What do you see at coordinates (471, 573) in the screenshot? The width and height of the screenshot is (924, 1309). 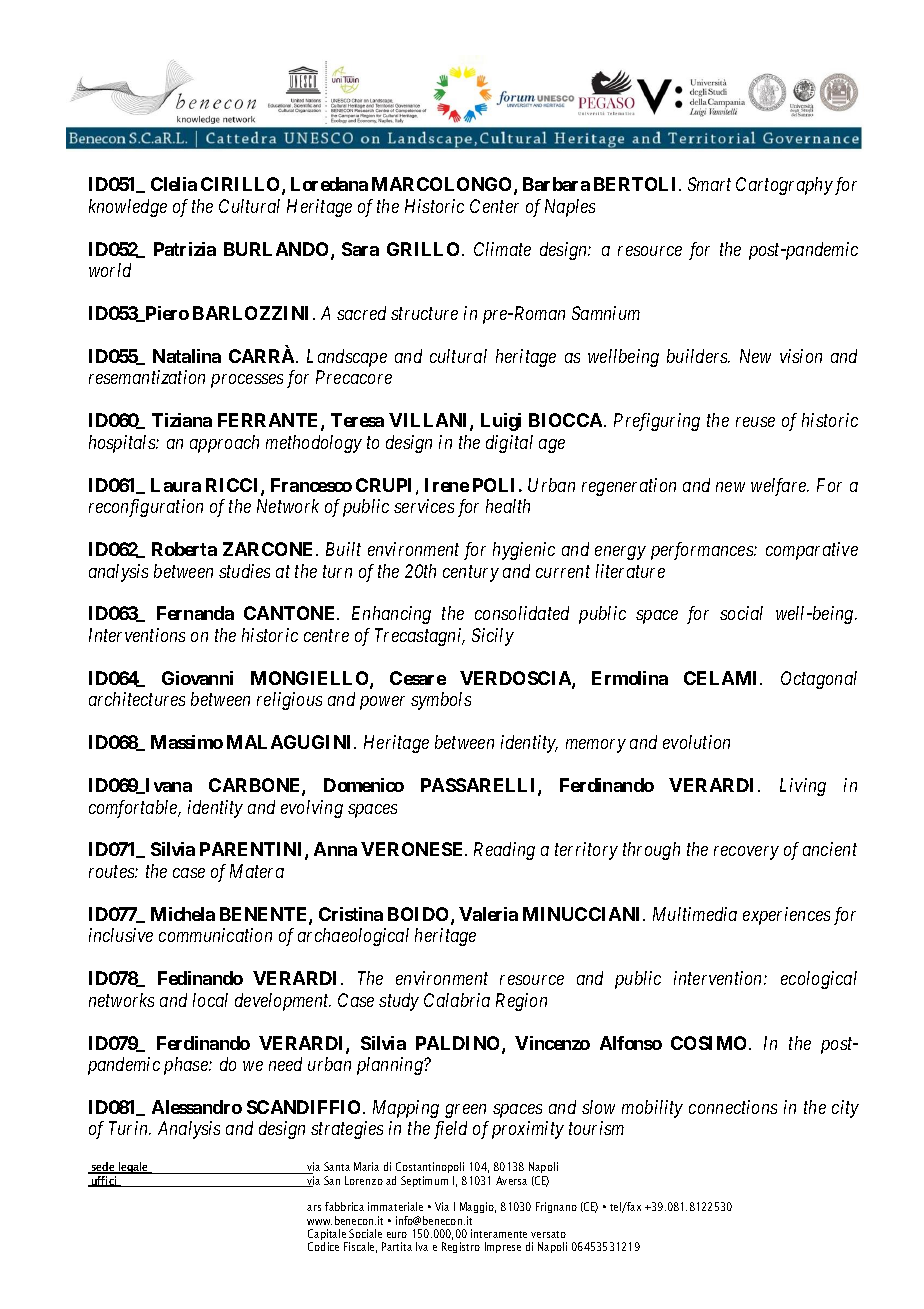 I see `century` at bounding box center [471, 573].
